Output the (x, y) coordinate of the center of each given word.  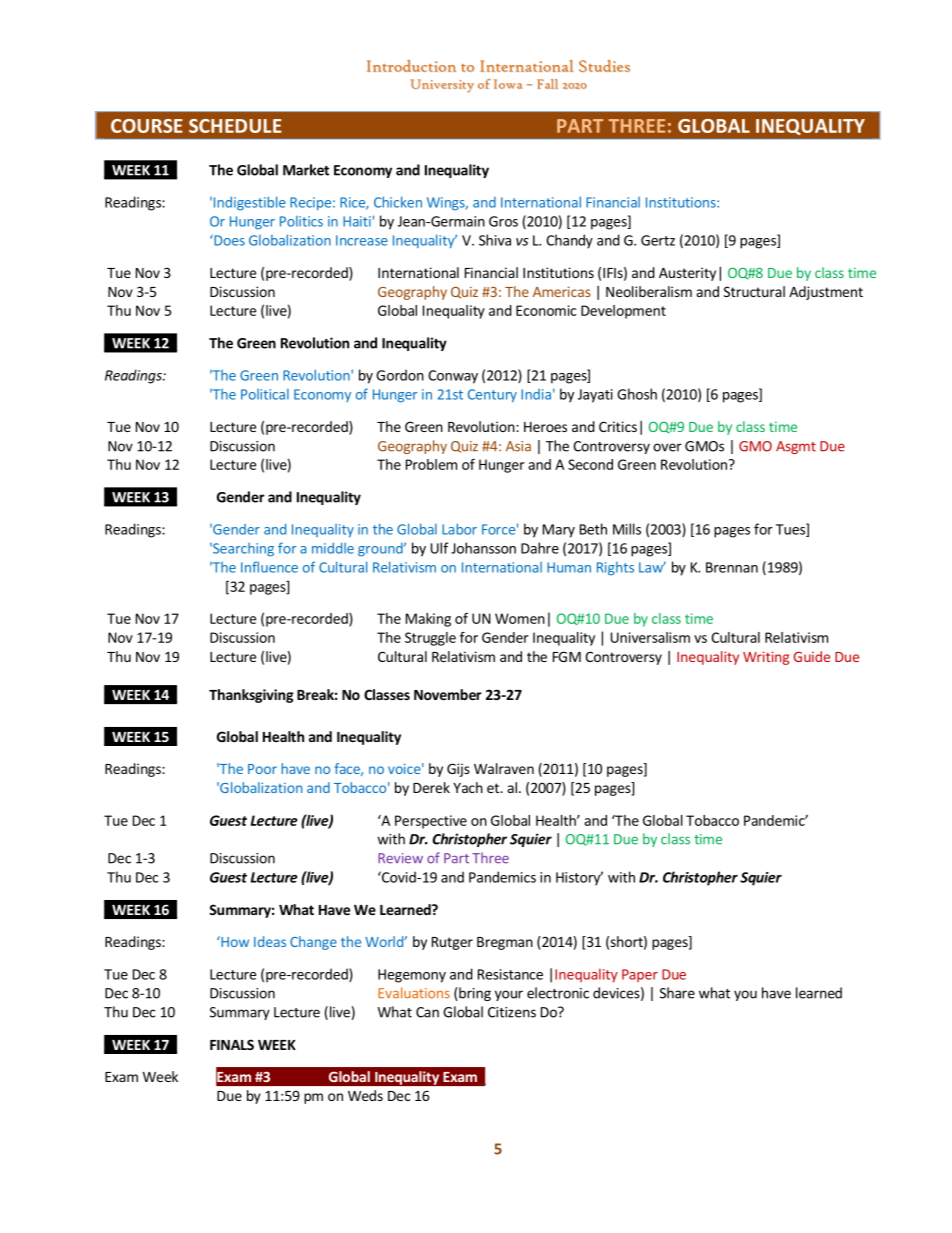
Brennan (732, 567)
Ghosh (637, 394)
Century (492, 396)
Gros (503, 221)
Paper (640, 975)
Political (265, 394)
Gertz (658, 240)
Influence (269, 567)
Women (520, 618)
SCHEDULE (235, 126)
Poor (262, 769)
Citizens (512, 1012)
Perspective (431, 822)
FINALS (232, 1044)
